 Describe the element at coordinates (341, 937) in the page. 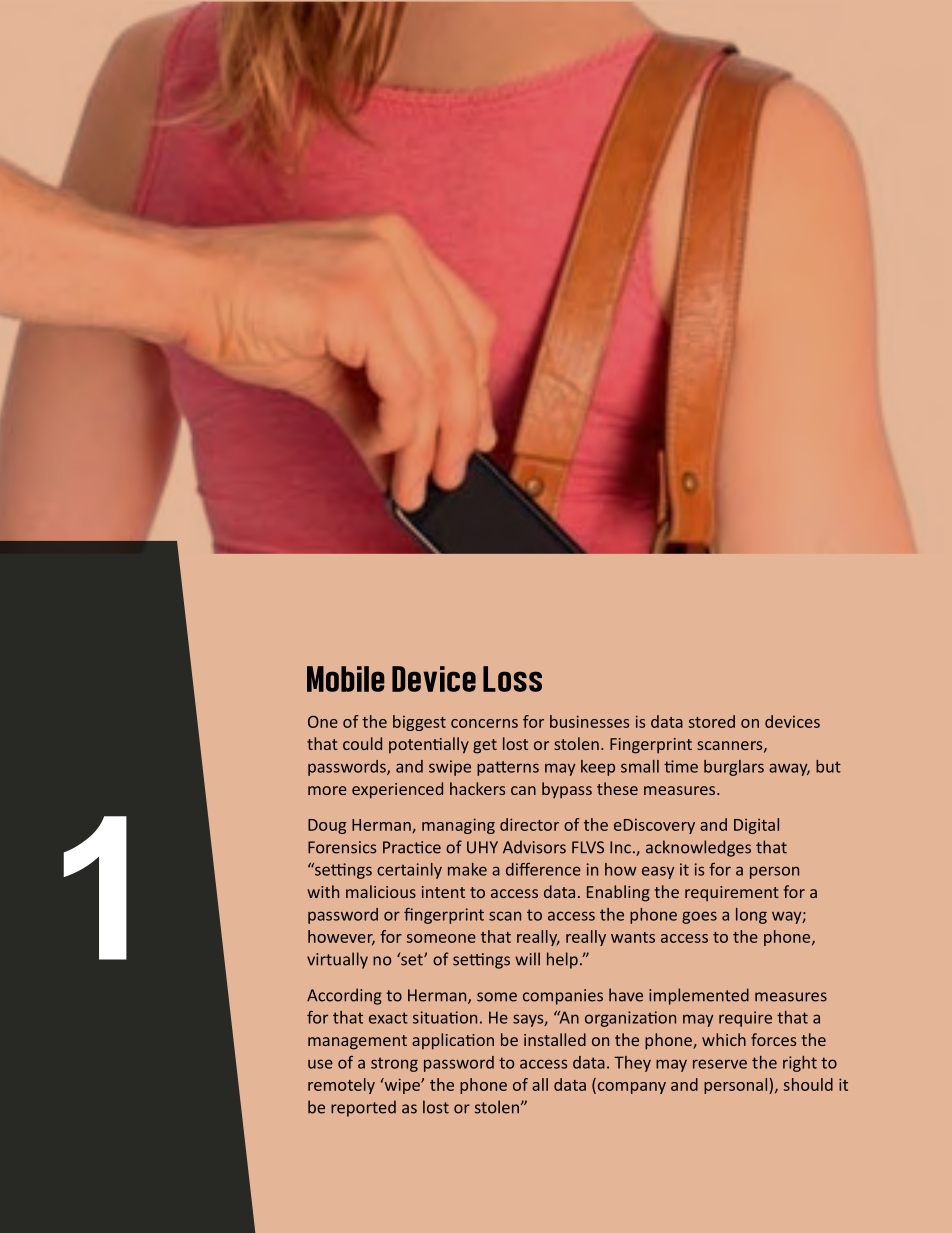

I see `however` at that location.
